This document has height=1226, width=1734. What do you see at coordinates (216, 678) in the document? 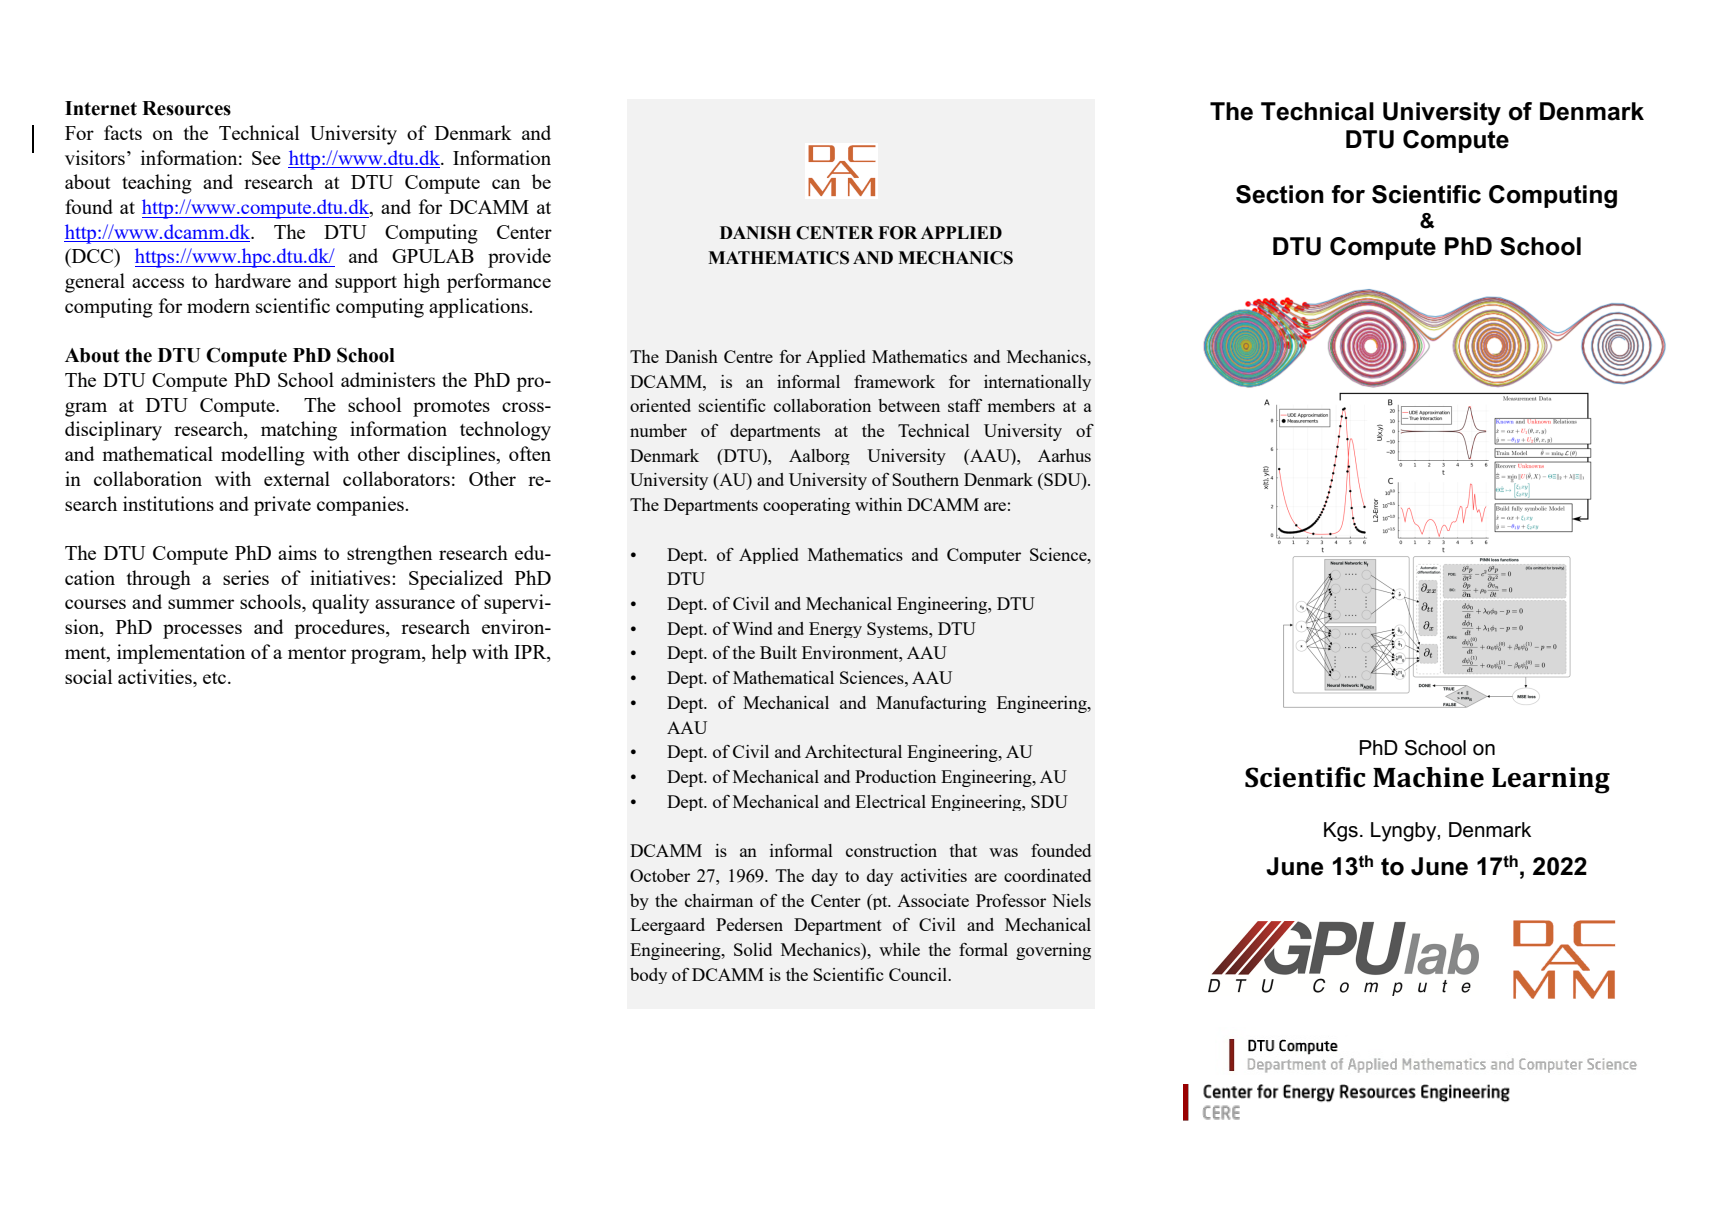
I see `etc` at bounding box center [216, 678].
